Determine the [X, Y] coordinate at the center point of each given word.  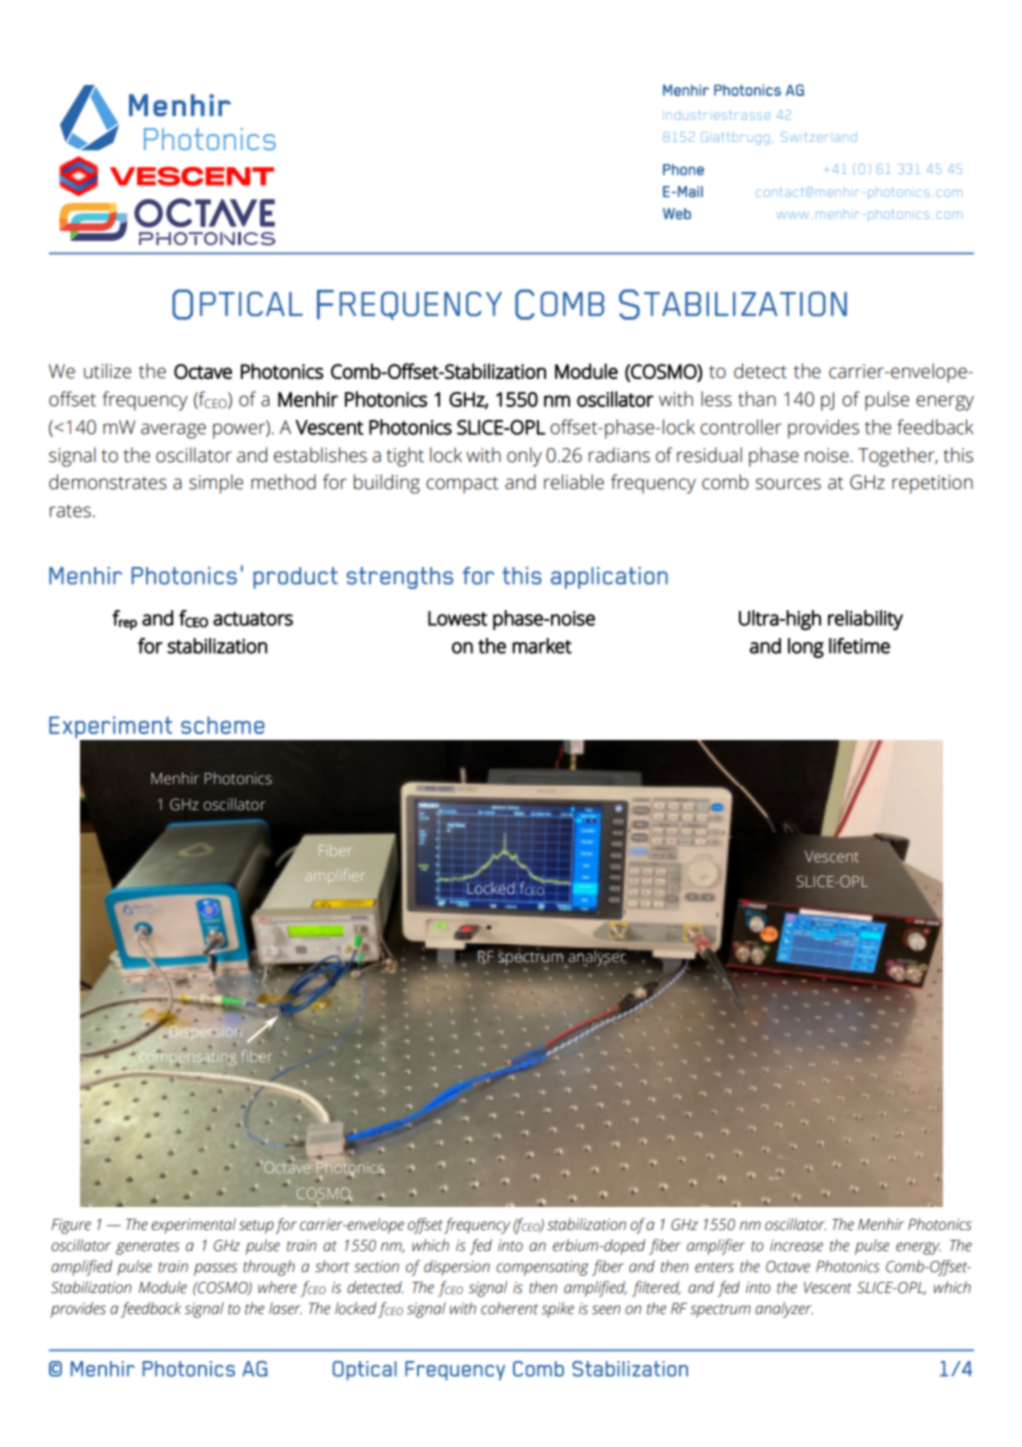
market [542, 646]
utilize [107, 371]
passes [215, 1269]
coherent [509, 1308]
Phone [683, 169]
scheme [223, 725]
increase [796, 1246]
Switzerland [819, 137]
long [806, 648]
